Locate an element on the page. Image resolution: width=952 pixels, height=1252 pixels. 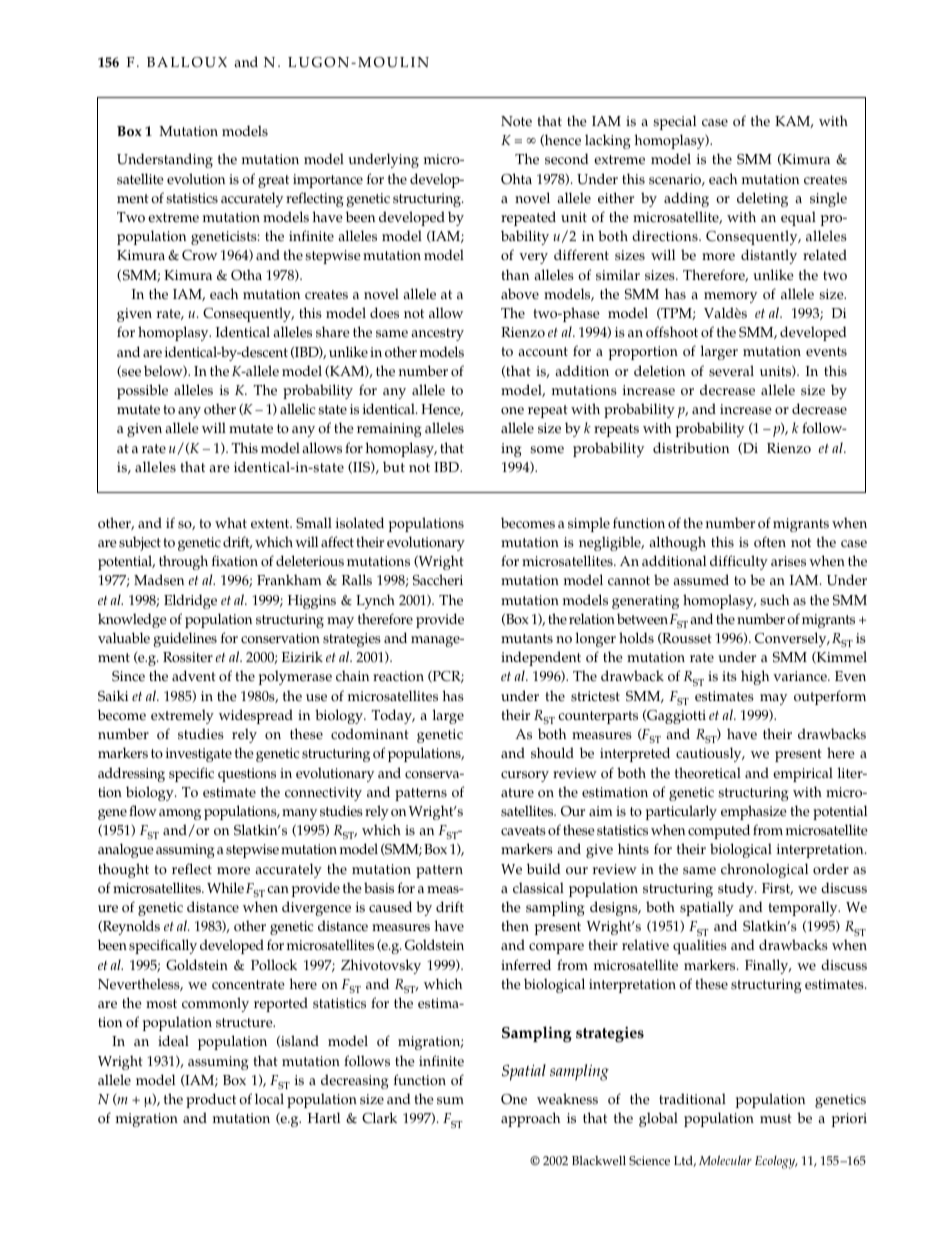
product is located at coordinates (211, 1100).
